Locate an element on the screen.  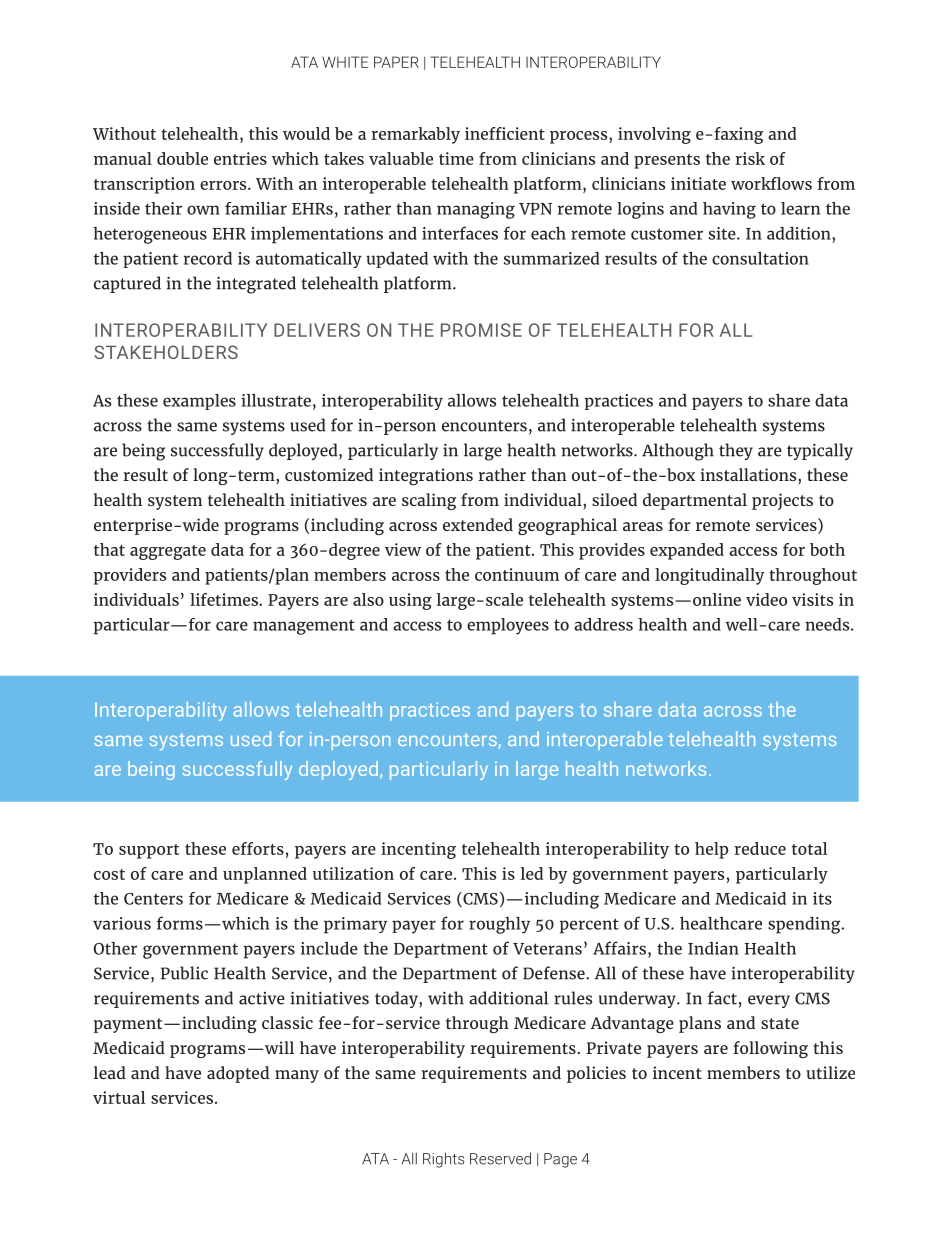
aggregate is located at coordinates (168, 552).
